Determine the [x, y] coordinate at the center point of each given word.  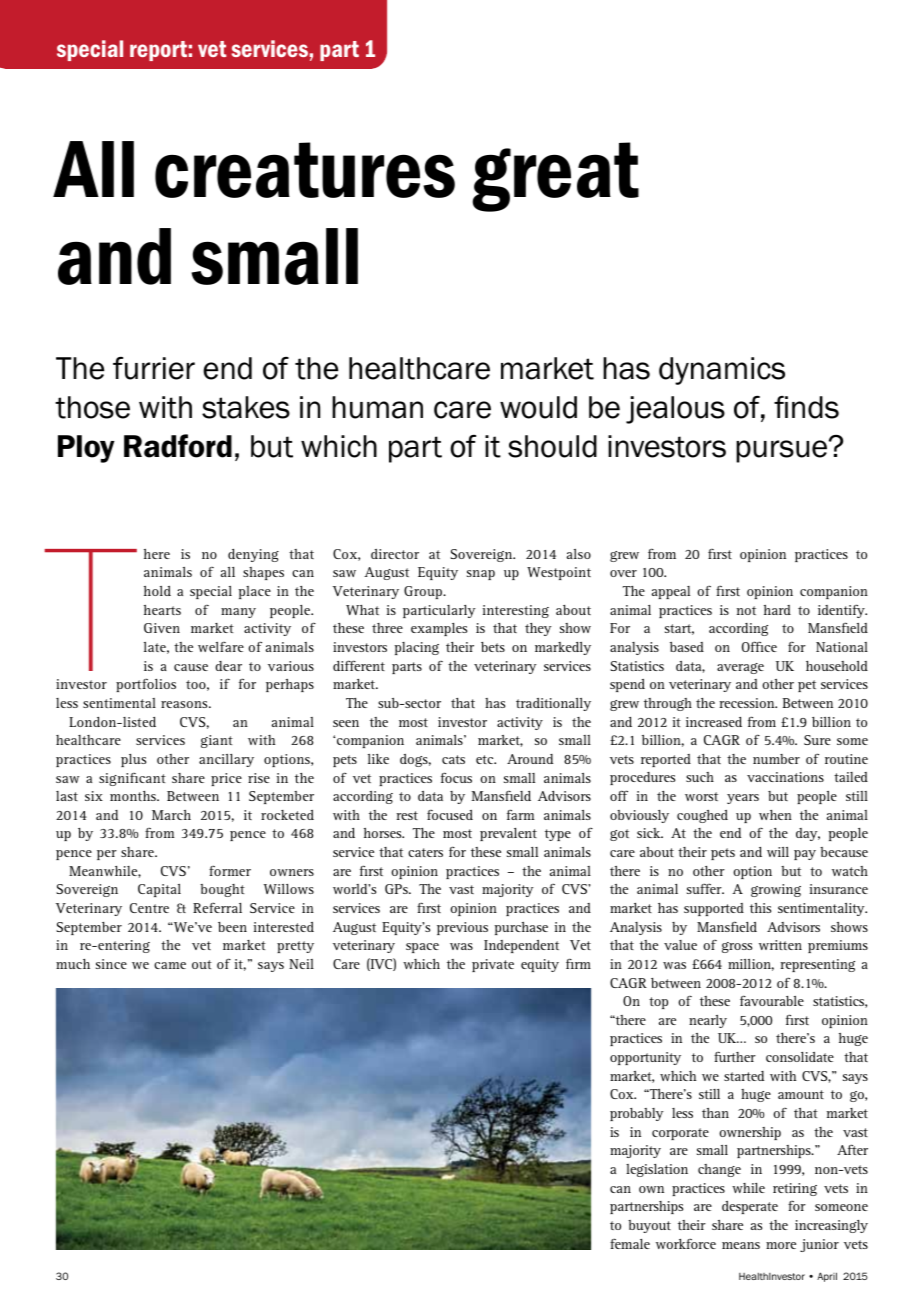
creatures [305, 170]
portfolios [146, 685]
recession [748, 703]
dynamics [722, 371]
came [170, 965]
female [630, 1243]
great [555, 177]
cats [453, 759]
